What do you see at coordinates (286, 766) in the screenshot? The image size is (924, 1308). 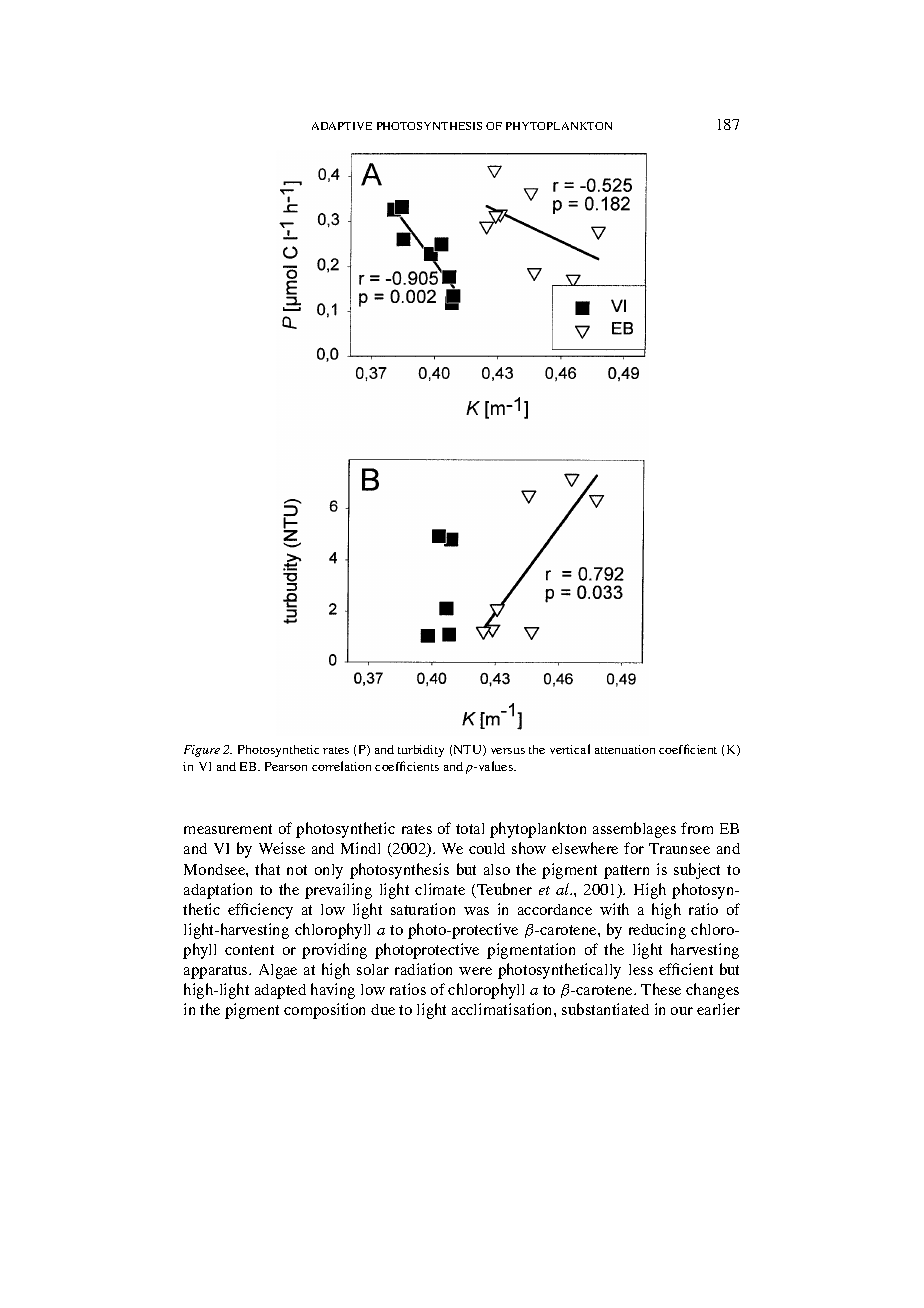 I see `Pearson` at bounding box center [286, 766].
